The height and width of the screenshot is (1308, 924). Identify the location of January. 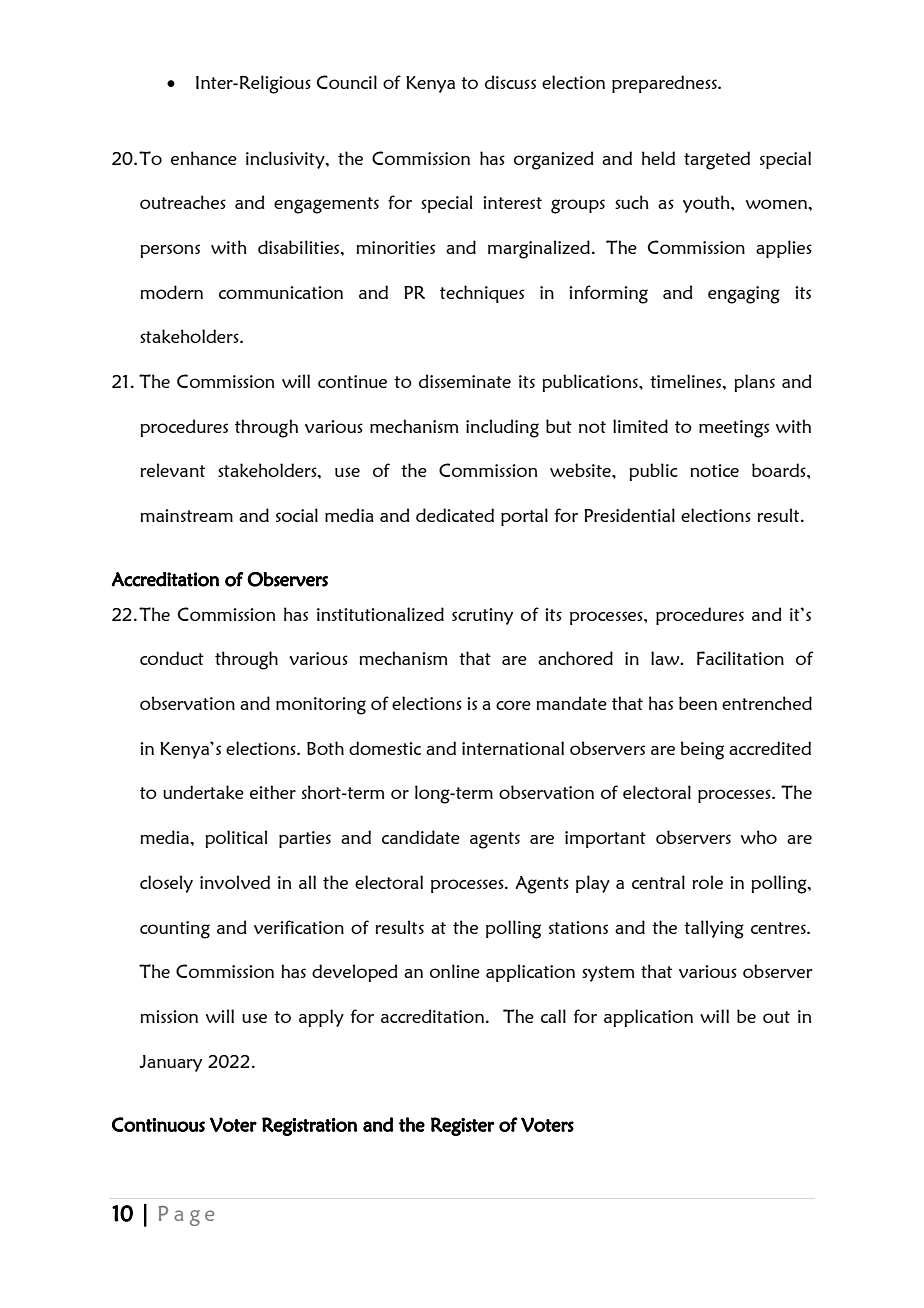
(170, 1063).
